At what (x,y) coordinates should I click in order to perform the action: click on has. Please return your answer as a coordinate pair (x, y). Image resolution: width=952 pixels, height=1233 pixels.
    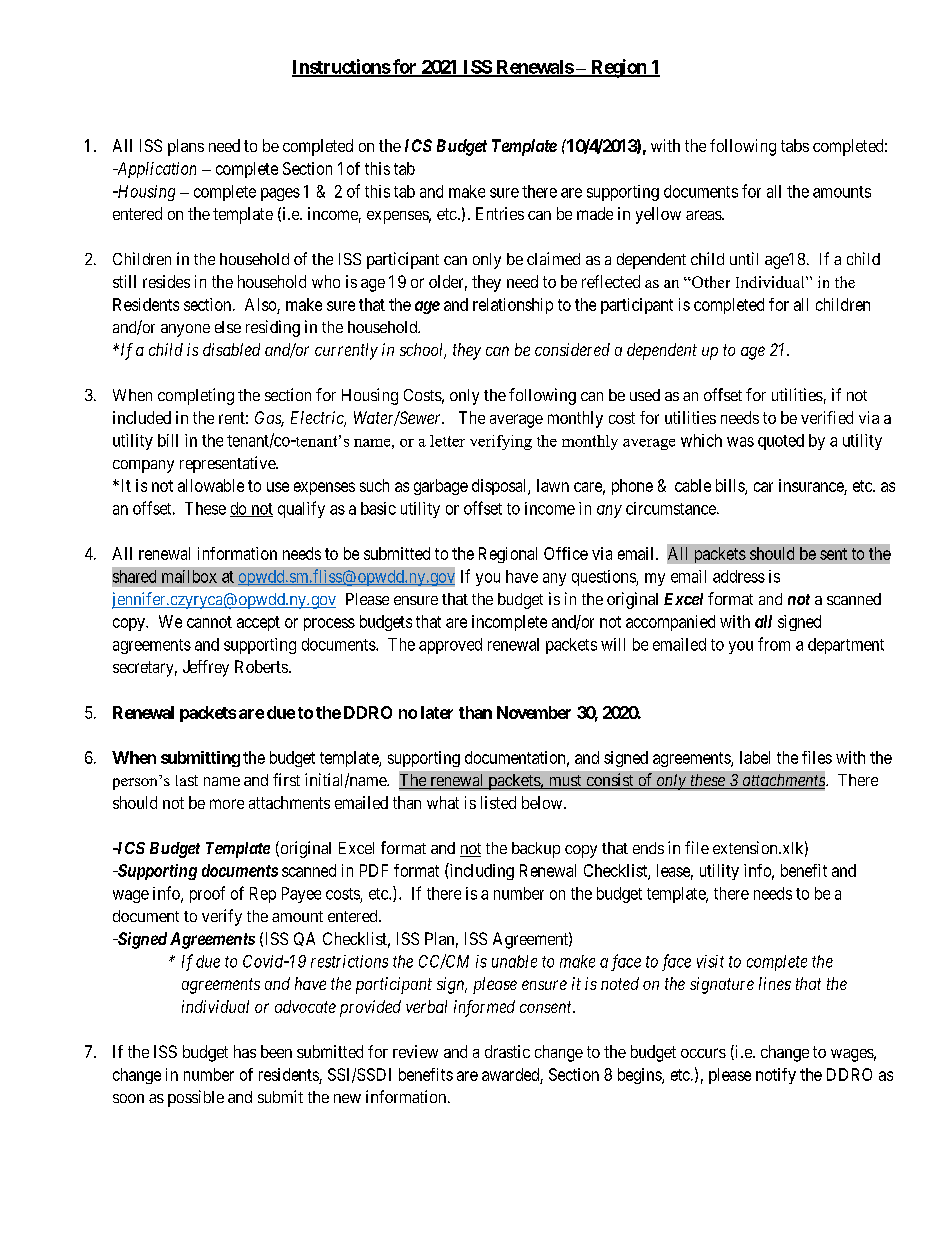
    Looking at the image, I should click on (245, 1051).
